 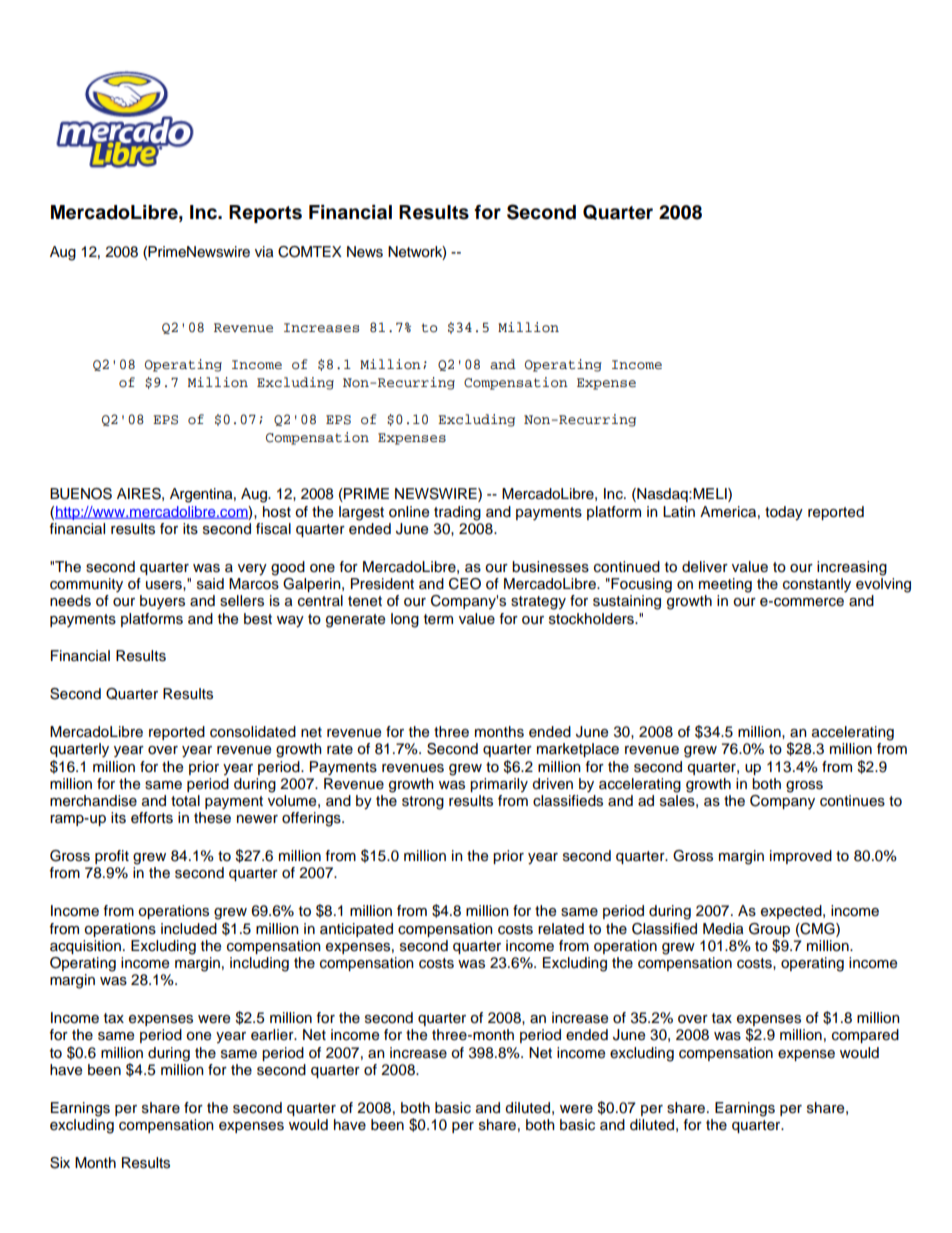 I want to click on today, so click(x=784, y=513).
